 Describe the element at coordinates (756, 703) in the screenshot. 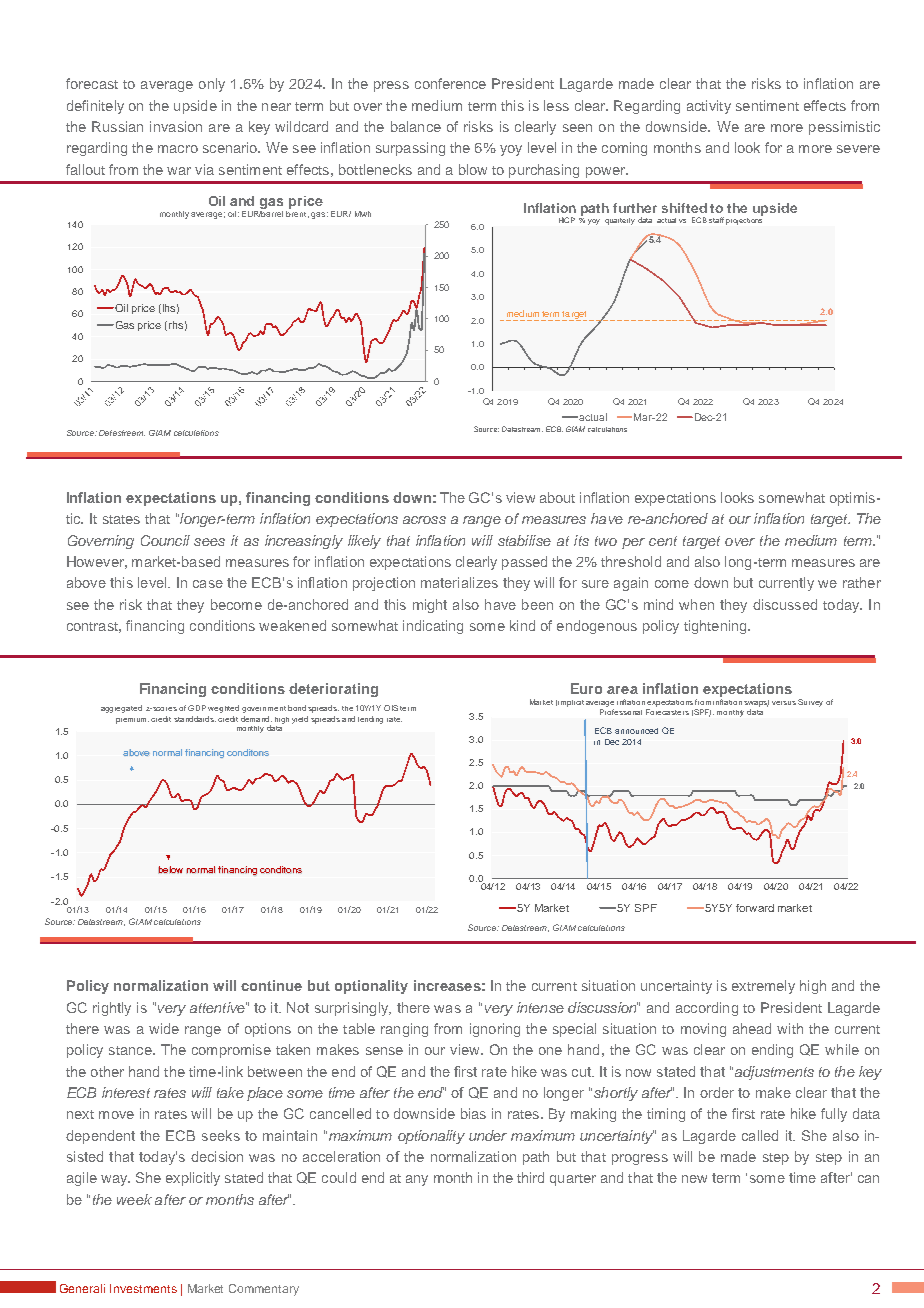

I see `swaps` at that location.
